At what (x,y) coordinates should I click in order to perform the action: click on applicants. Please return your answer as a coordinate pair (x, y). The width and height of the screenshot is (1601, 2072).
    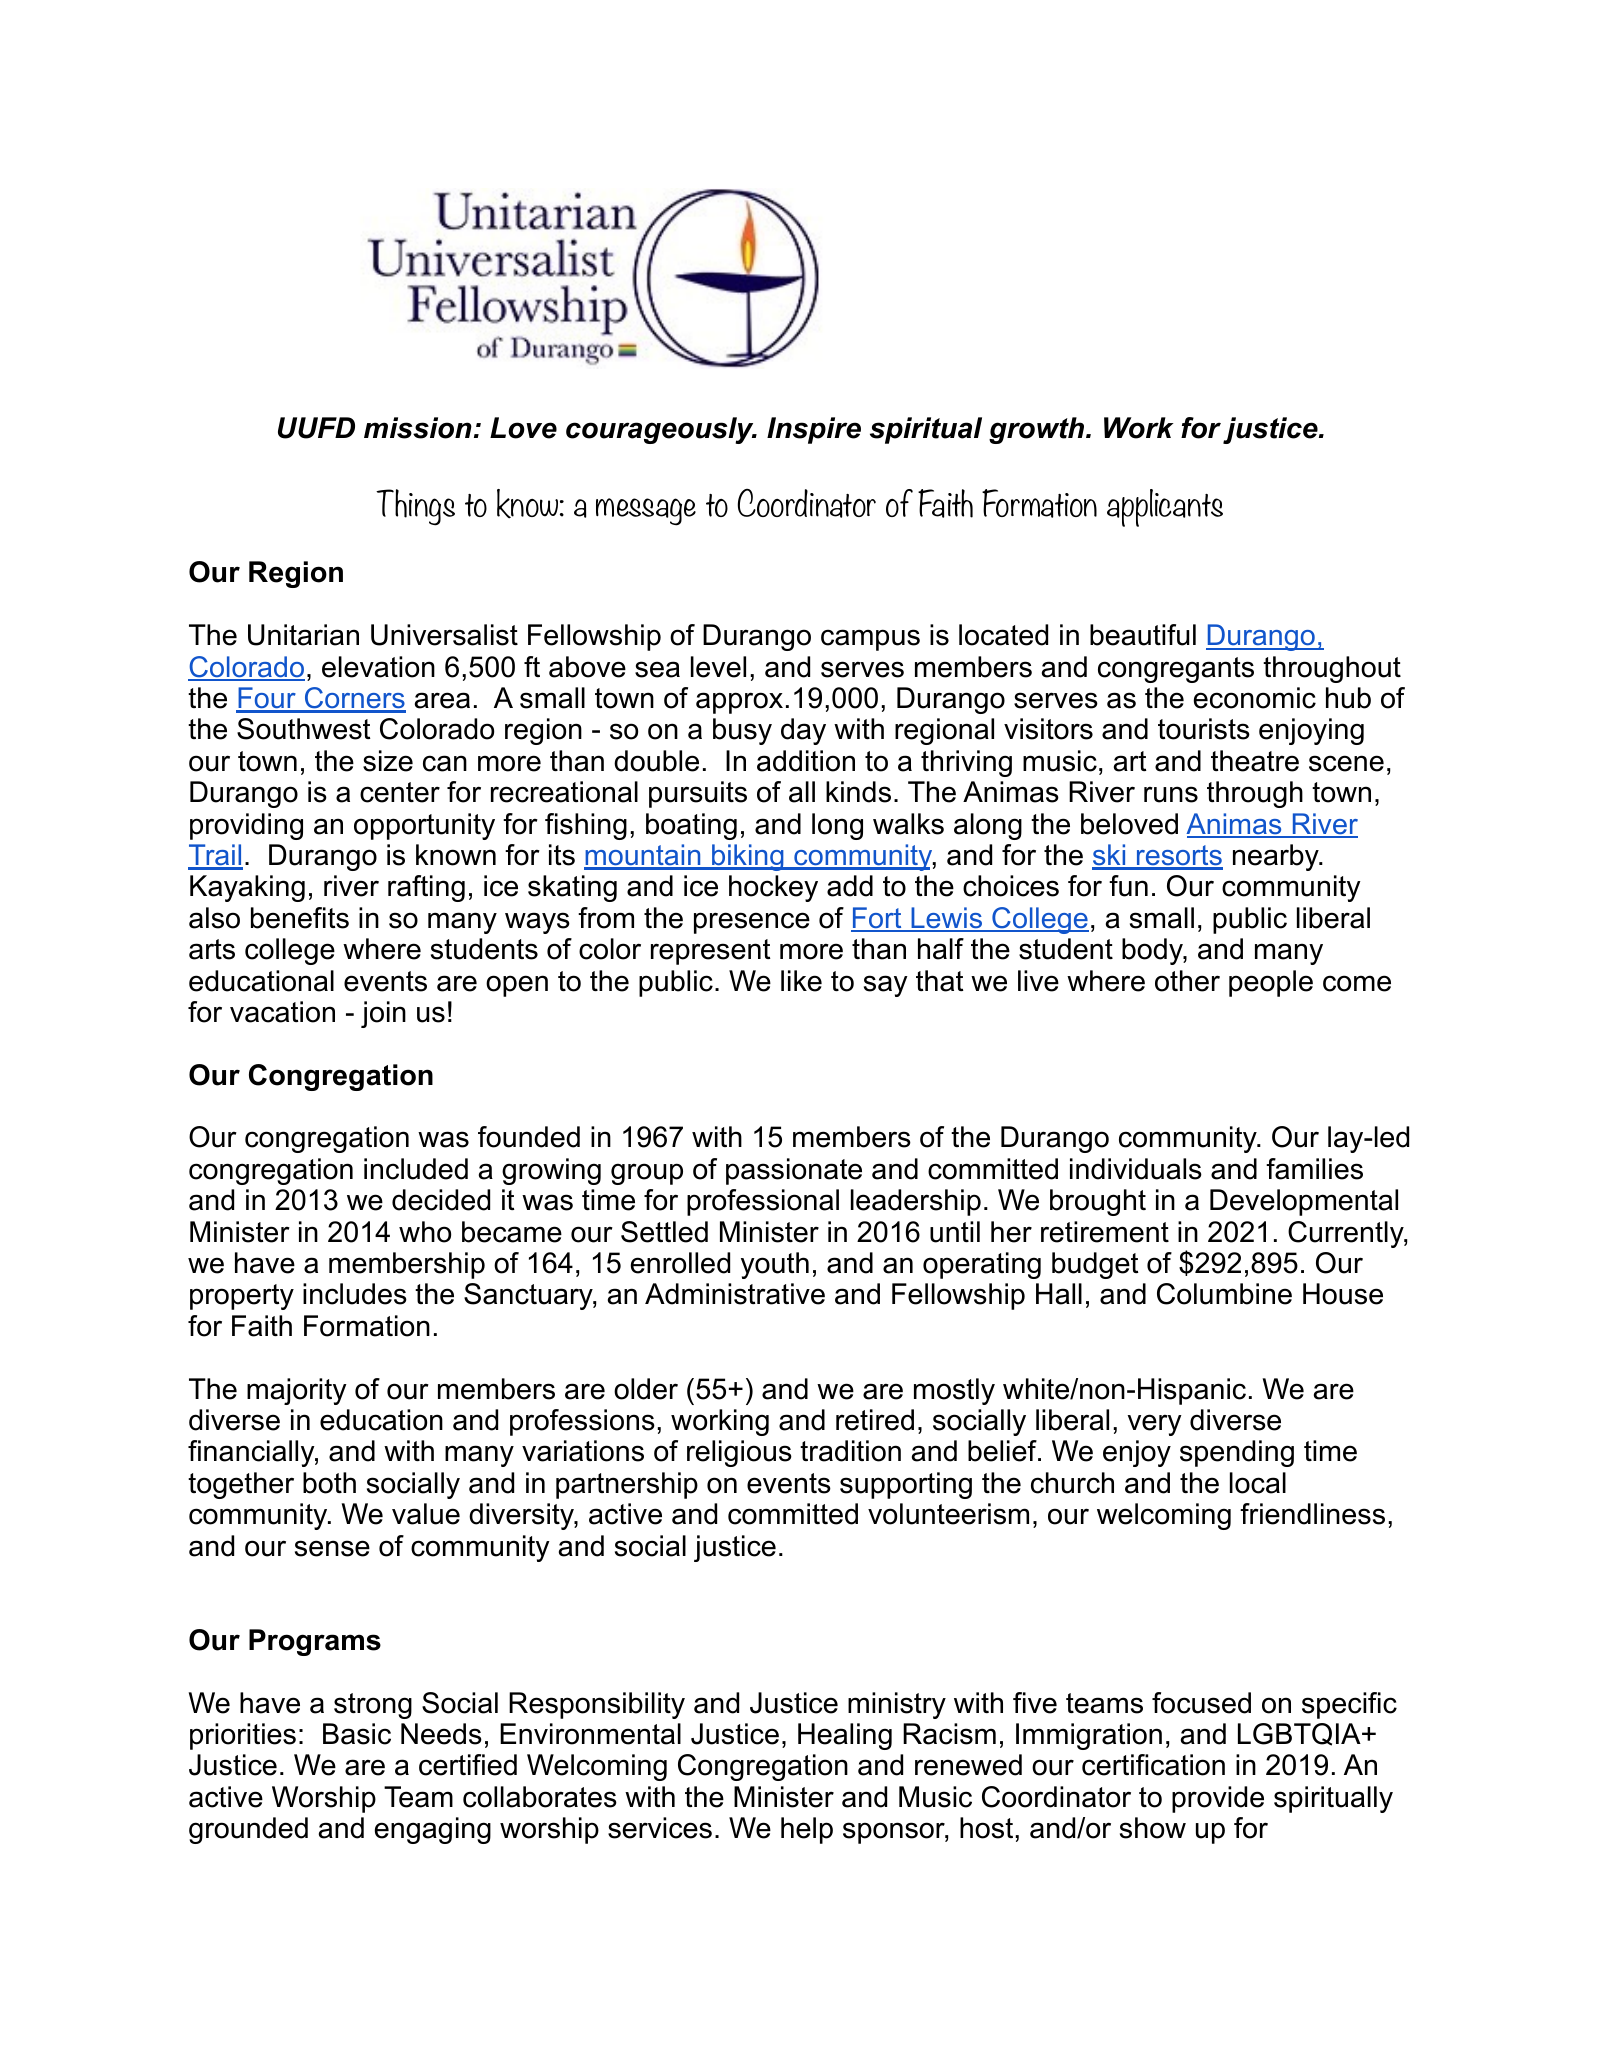
    Looking at the image, I should click on (1165, 508).
